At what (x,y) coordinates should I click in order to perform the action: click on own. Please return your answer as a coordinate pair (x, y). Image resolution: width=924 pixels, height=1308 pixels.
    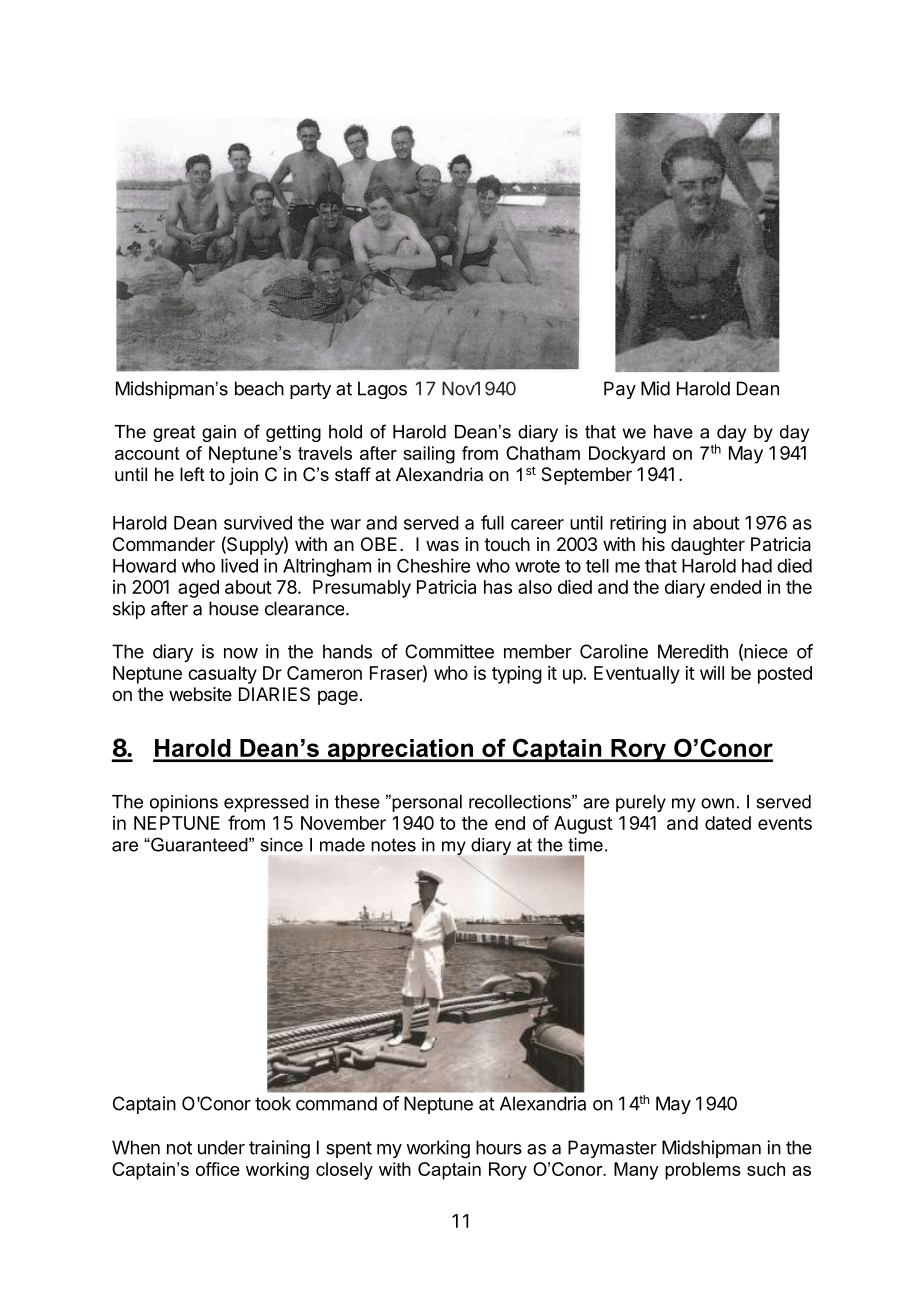
    Looking at the image, I should click on (717, 803).
